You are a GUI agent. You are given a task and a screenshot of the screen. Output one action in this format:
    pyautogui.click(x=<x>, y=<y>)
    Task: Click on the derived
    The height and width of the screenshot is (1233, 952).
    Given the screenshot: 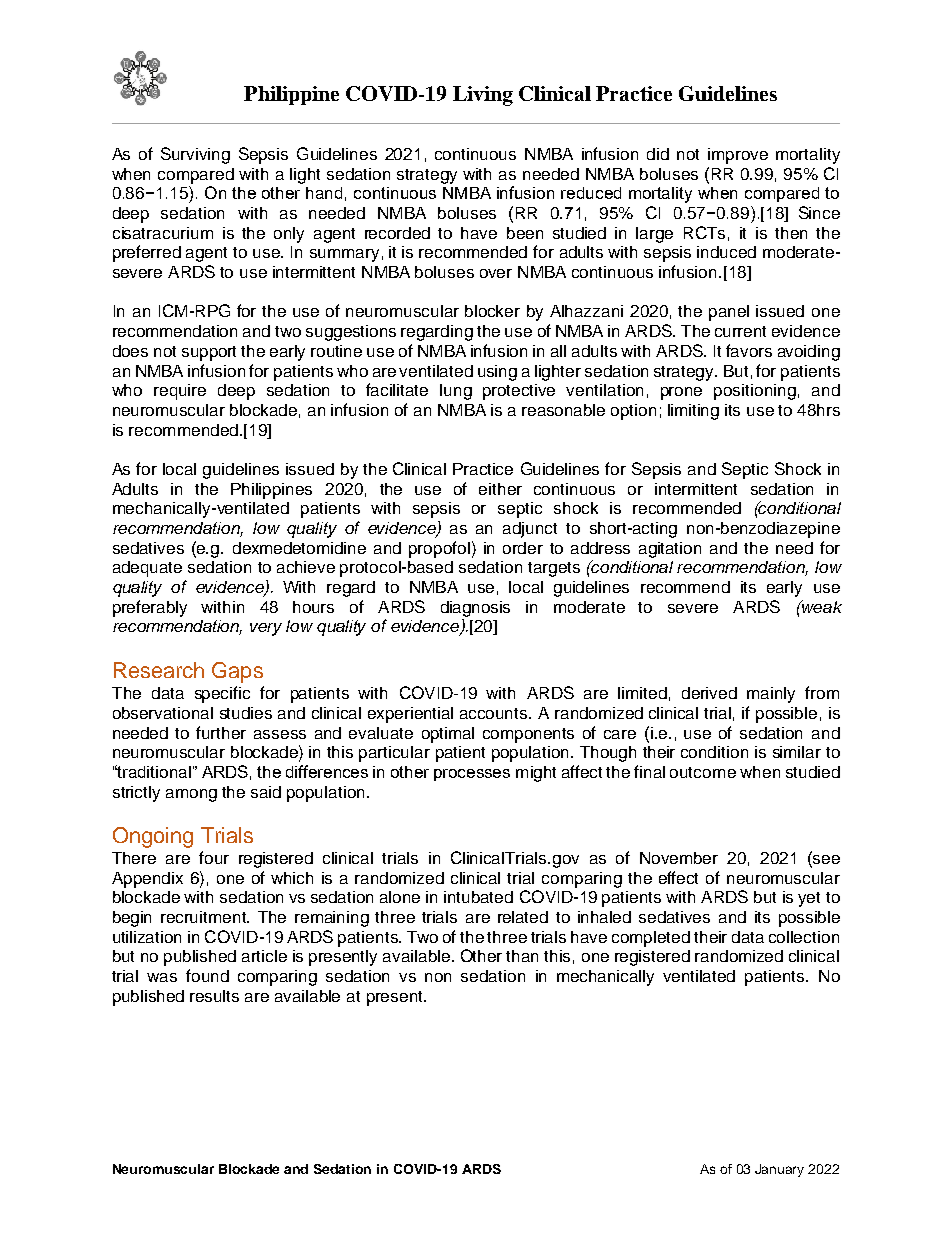 What is the action you would take?
    pyautogui.click(x=709, y=693)
